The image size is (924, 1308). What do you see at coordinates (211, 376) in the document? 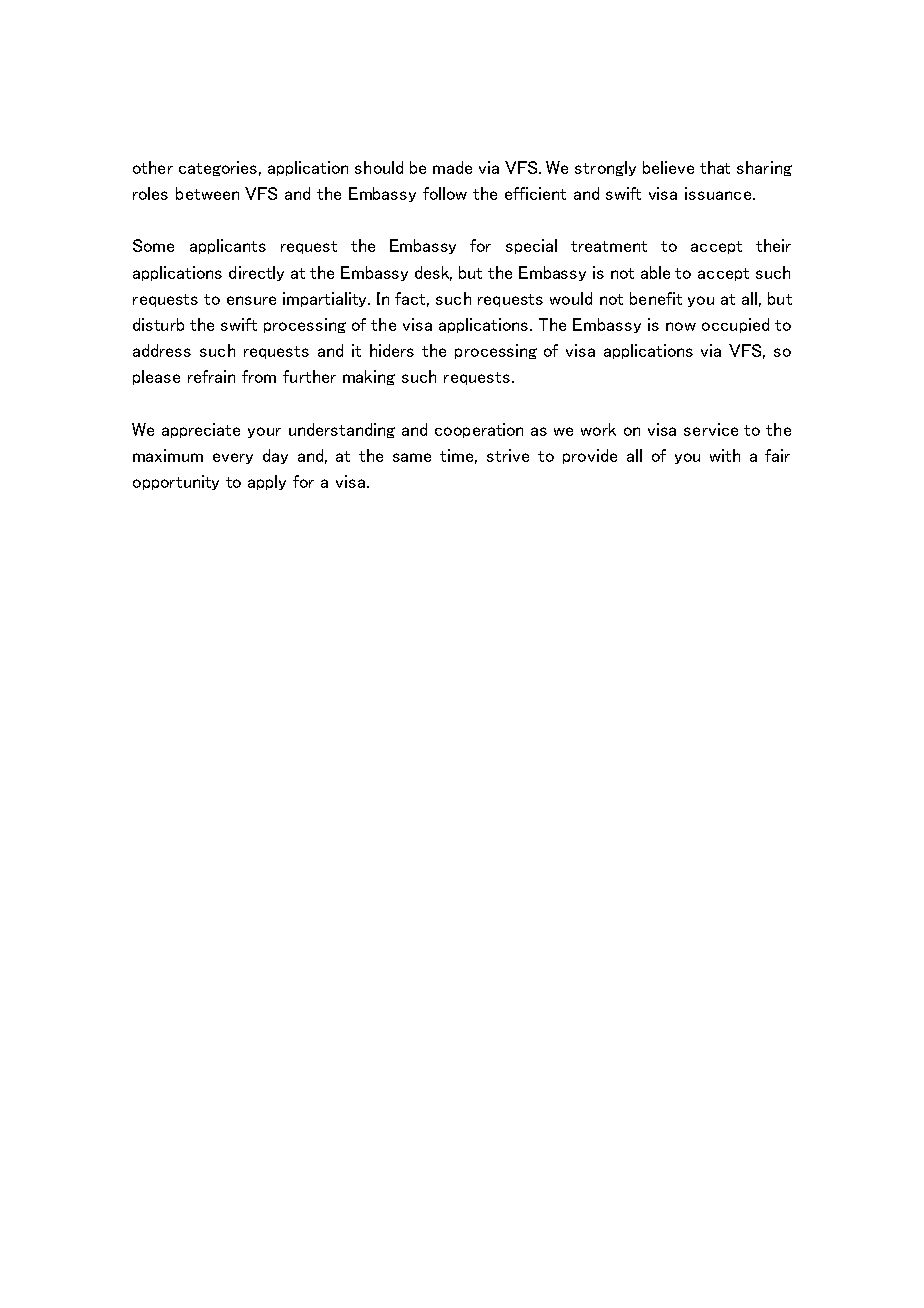
I see `refrain` at bounding box center [211, 376].
